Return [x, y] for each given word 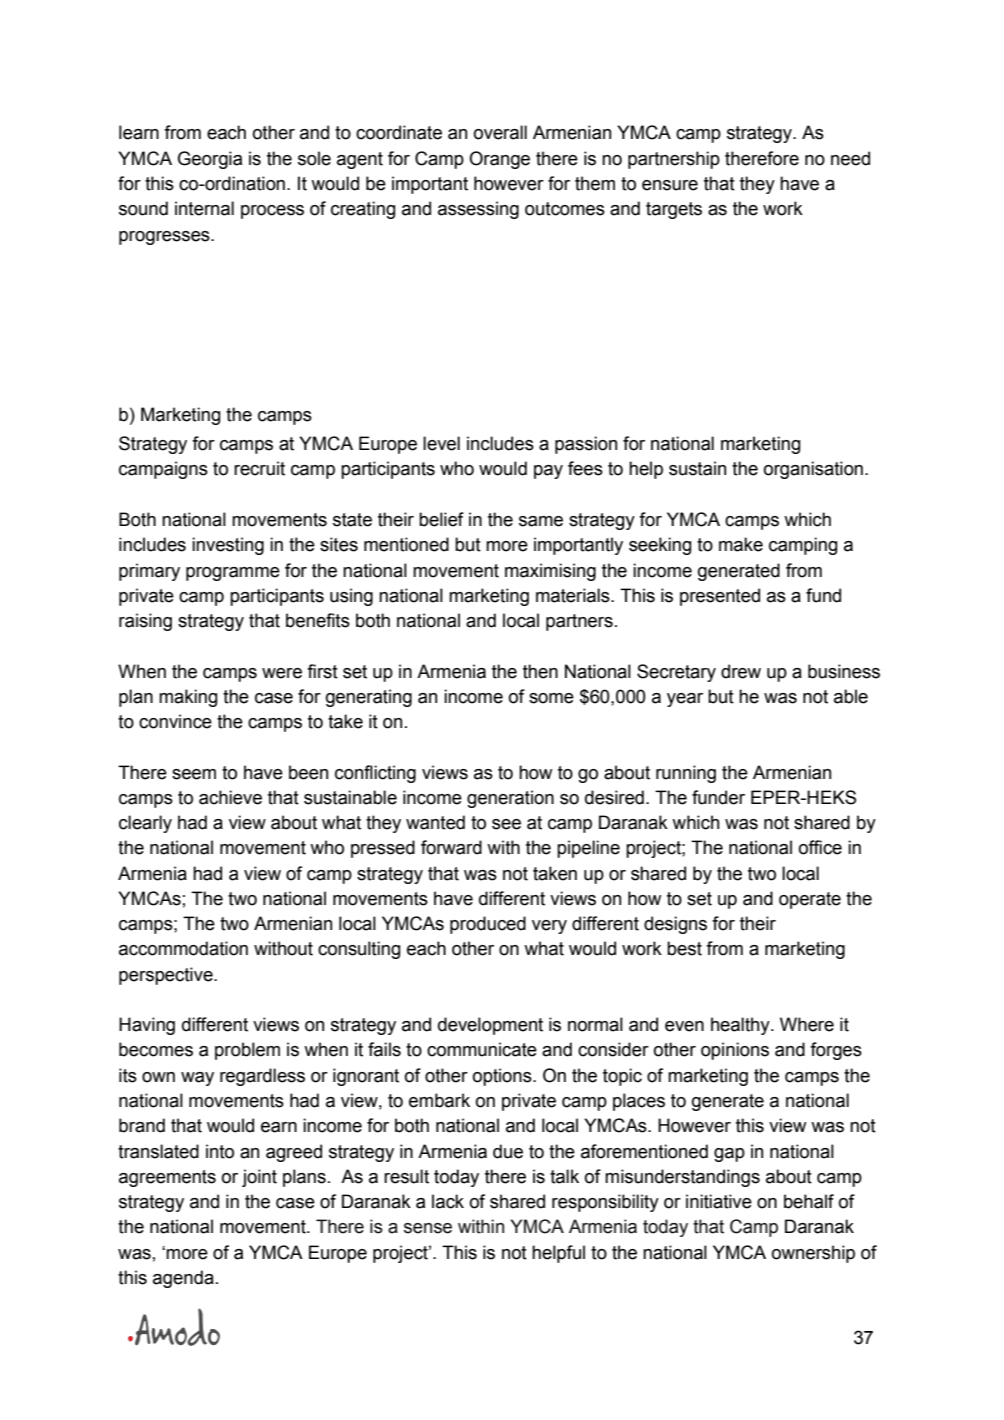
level [441, 443]
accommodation [183, 948]
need [850, 158]
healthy [741, 1026]
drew [741, 671]
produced [488, 925]
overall [500, 132]
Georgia [210, 160]
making [188, 698]
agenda [183, 1279]
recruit [259, 468]
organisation [813, 470]
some [551, 698]
